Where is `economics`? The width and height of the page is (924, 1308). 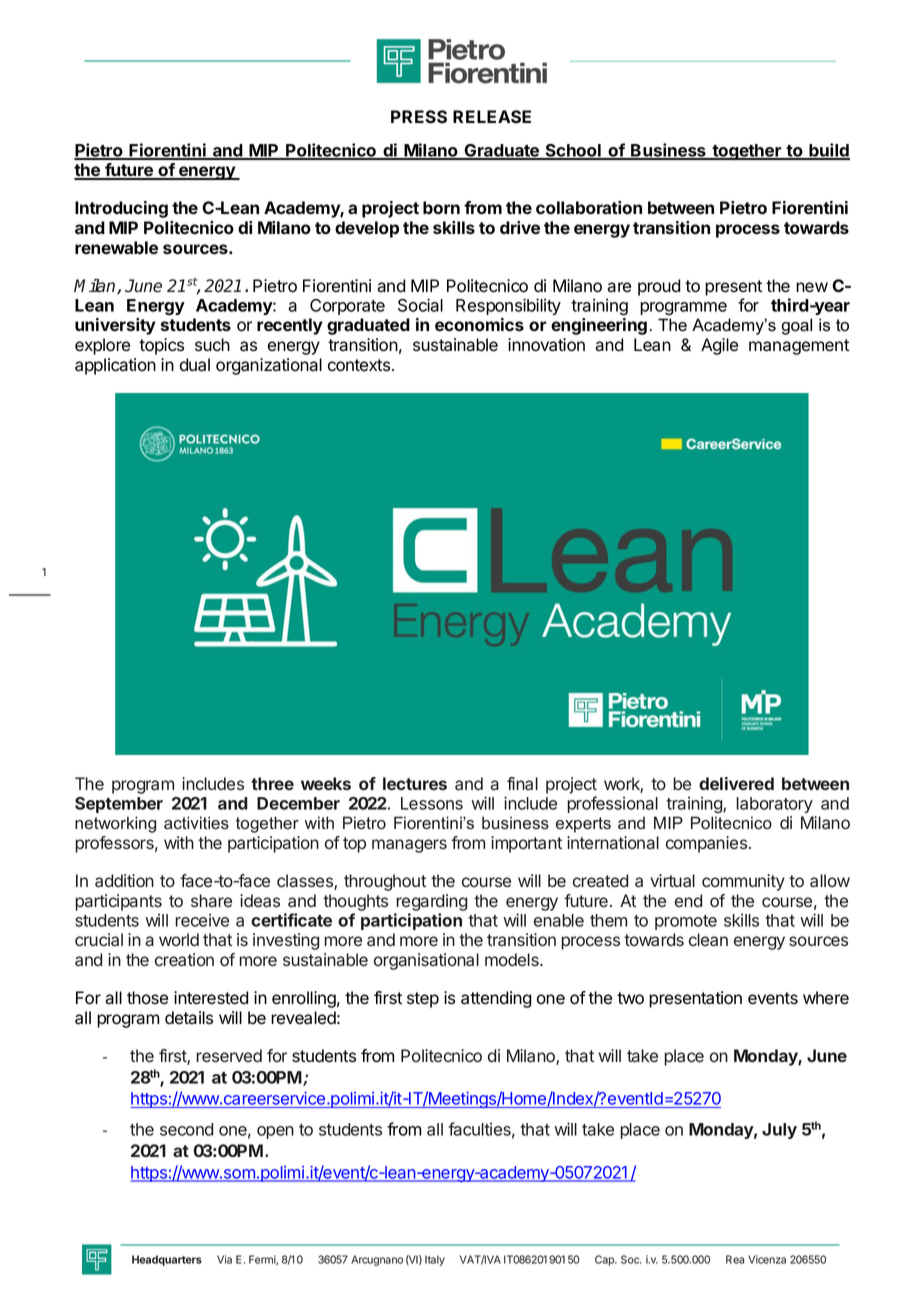 economics is located at coordinates (479, 324).
